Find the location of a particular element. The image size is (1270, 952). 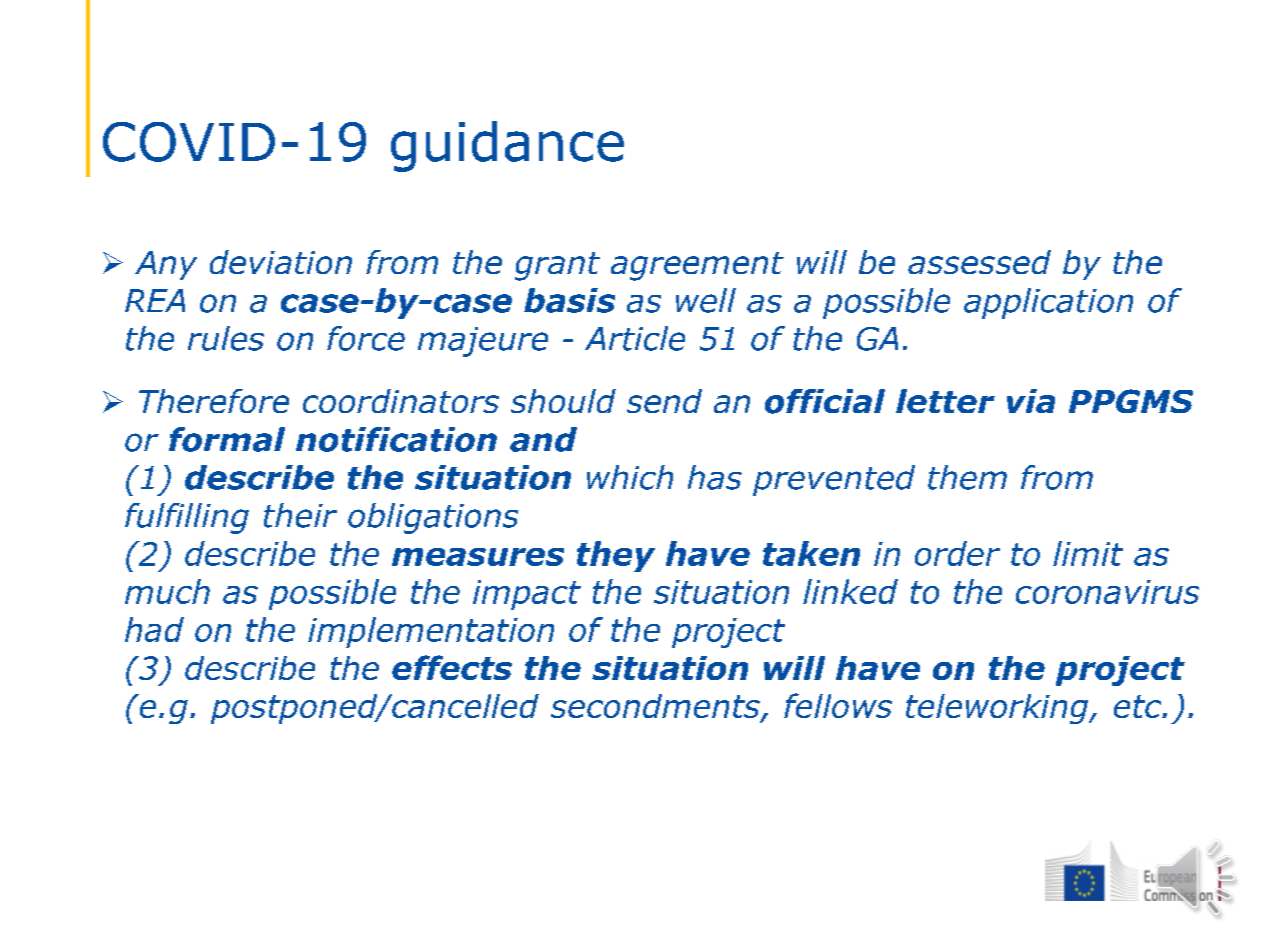

application is located at coordinates (1048, 303).
